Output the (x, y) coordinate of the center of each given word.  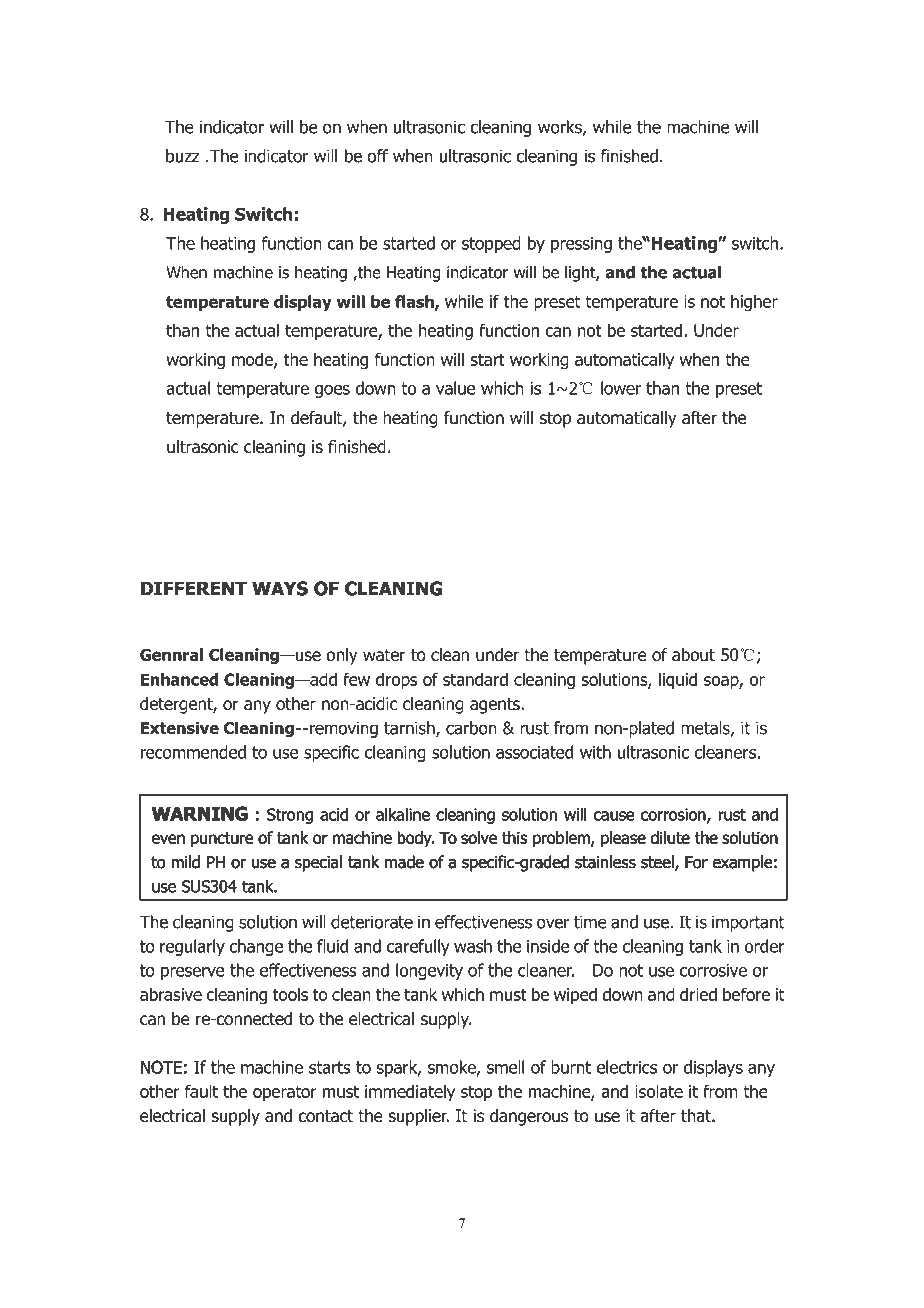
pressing (581, 245)
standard (475, 679)
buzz (182, 156)
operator (285, 1093)
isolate (659, 1091)
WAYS (280, 588)
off (377, 156)
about (693, 655)
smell (505, 1067)
